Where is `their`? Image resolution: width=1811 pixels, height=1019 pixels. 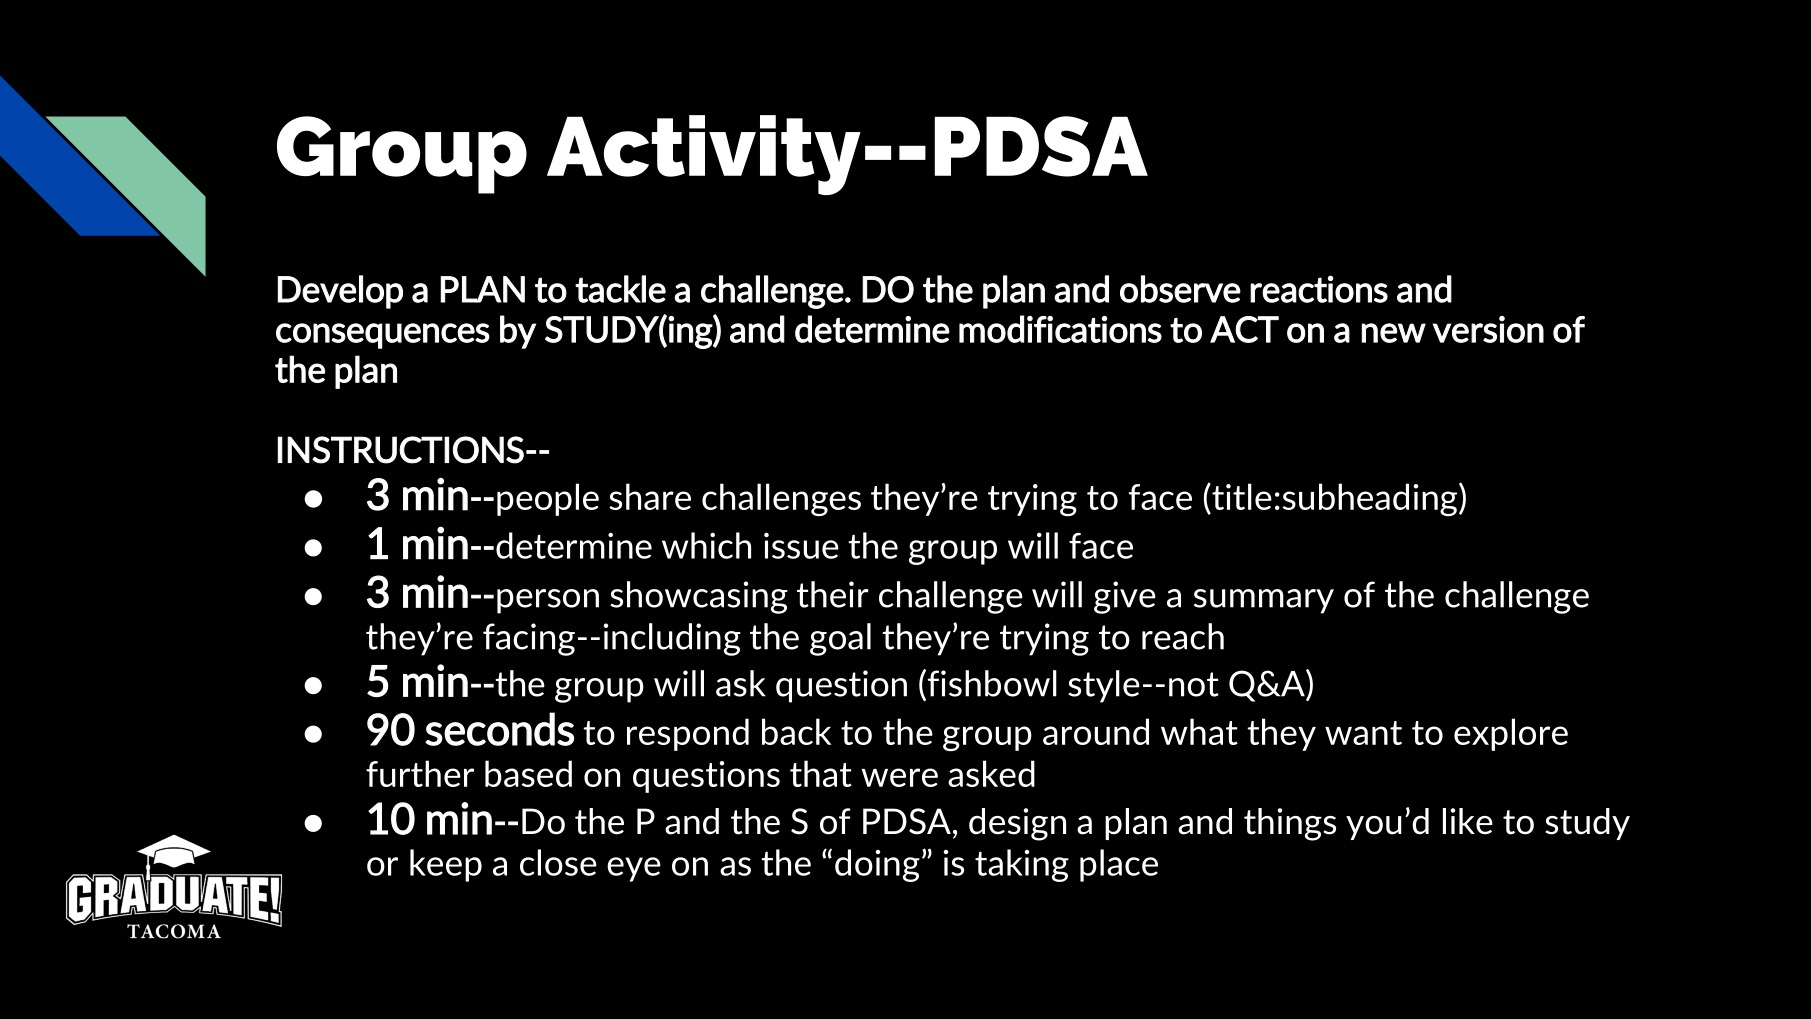
their is located at coordinates (833, 594).
